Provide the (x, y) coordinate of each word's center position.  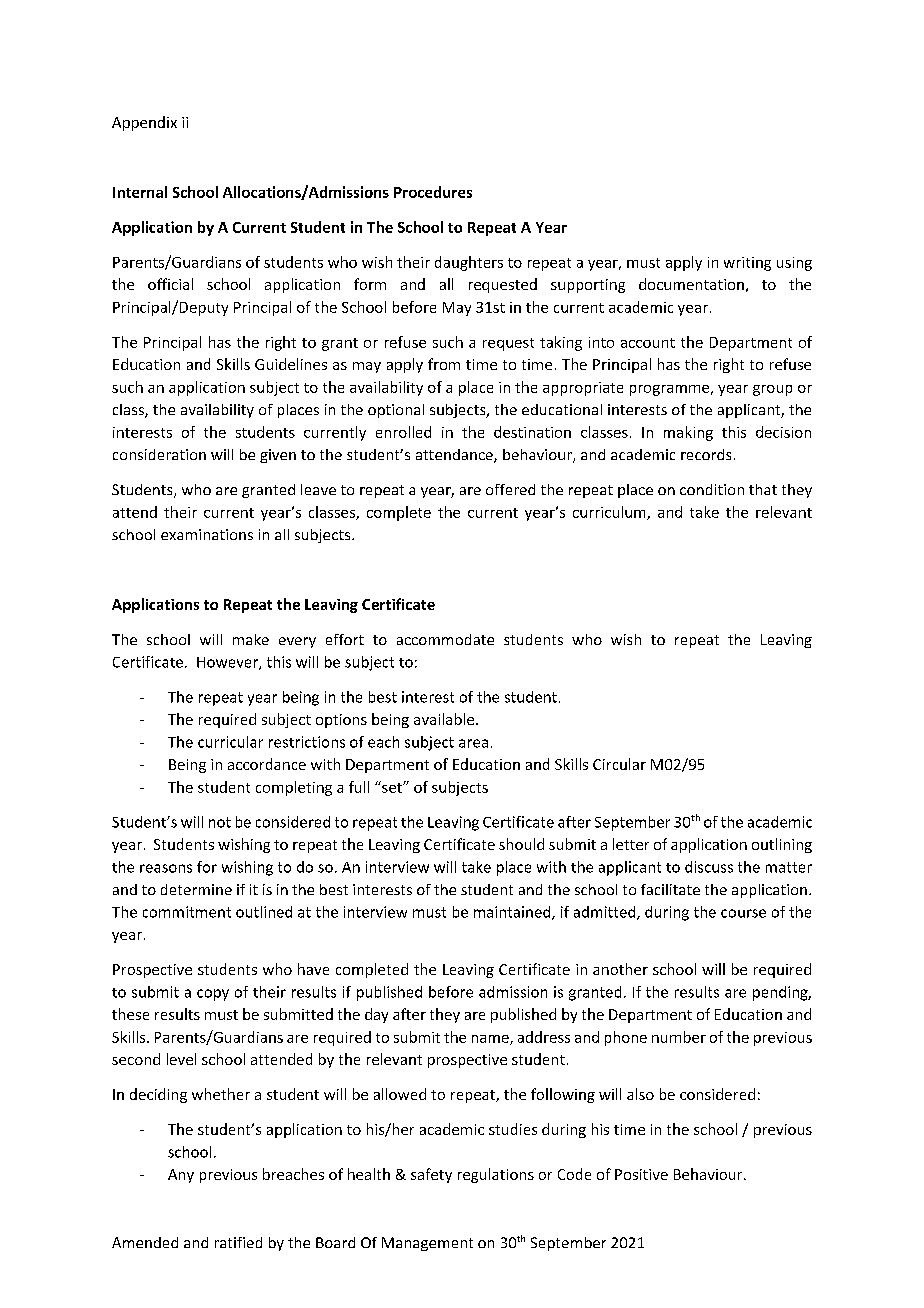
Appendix (144, 123)
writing (747, 264)
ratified (238, 1242)
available (445, 719)
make (251, 639)
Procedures (433, 192)
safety (431, 1175)
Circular (619, 764)
